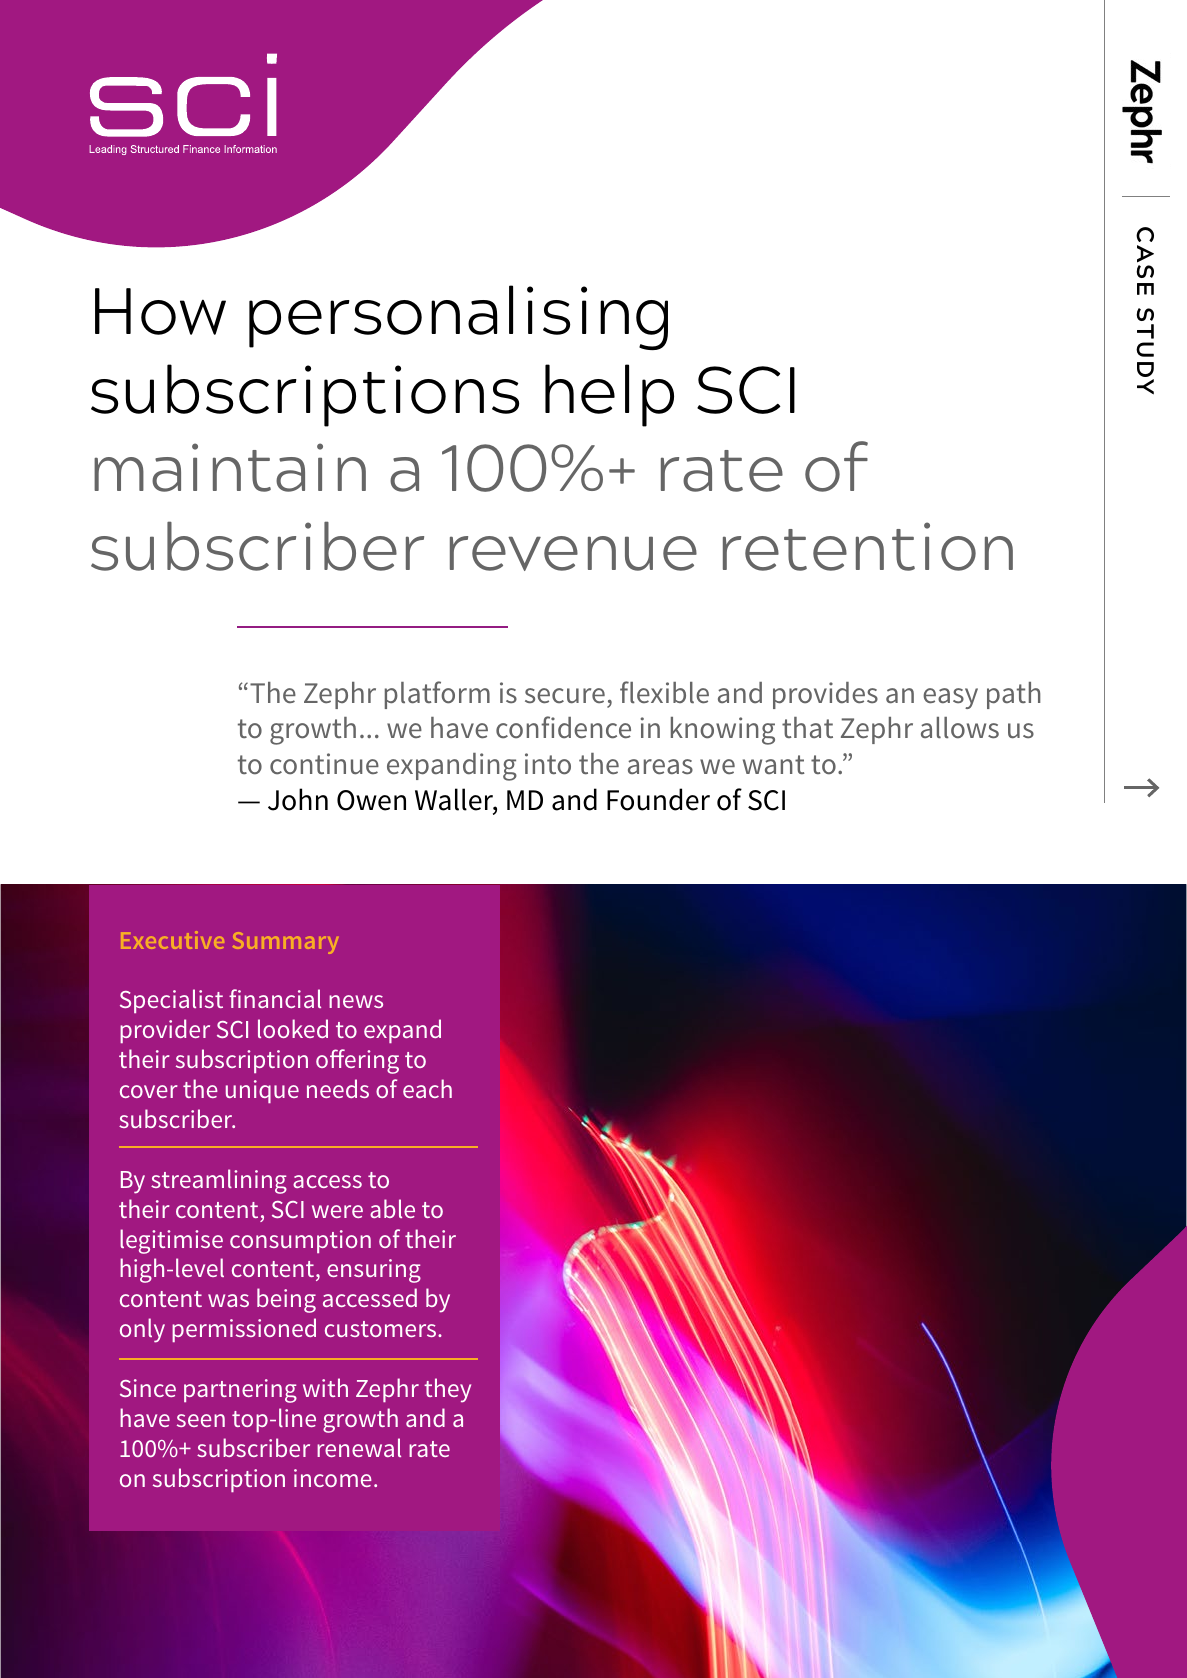 The height and width of the screenshot is (1678, 1187). What do you see at coordinates (359, 1447) in the screenshot?
I see `renewal` at bounding box center [359, 1447].
